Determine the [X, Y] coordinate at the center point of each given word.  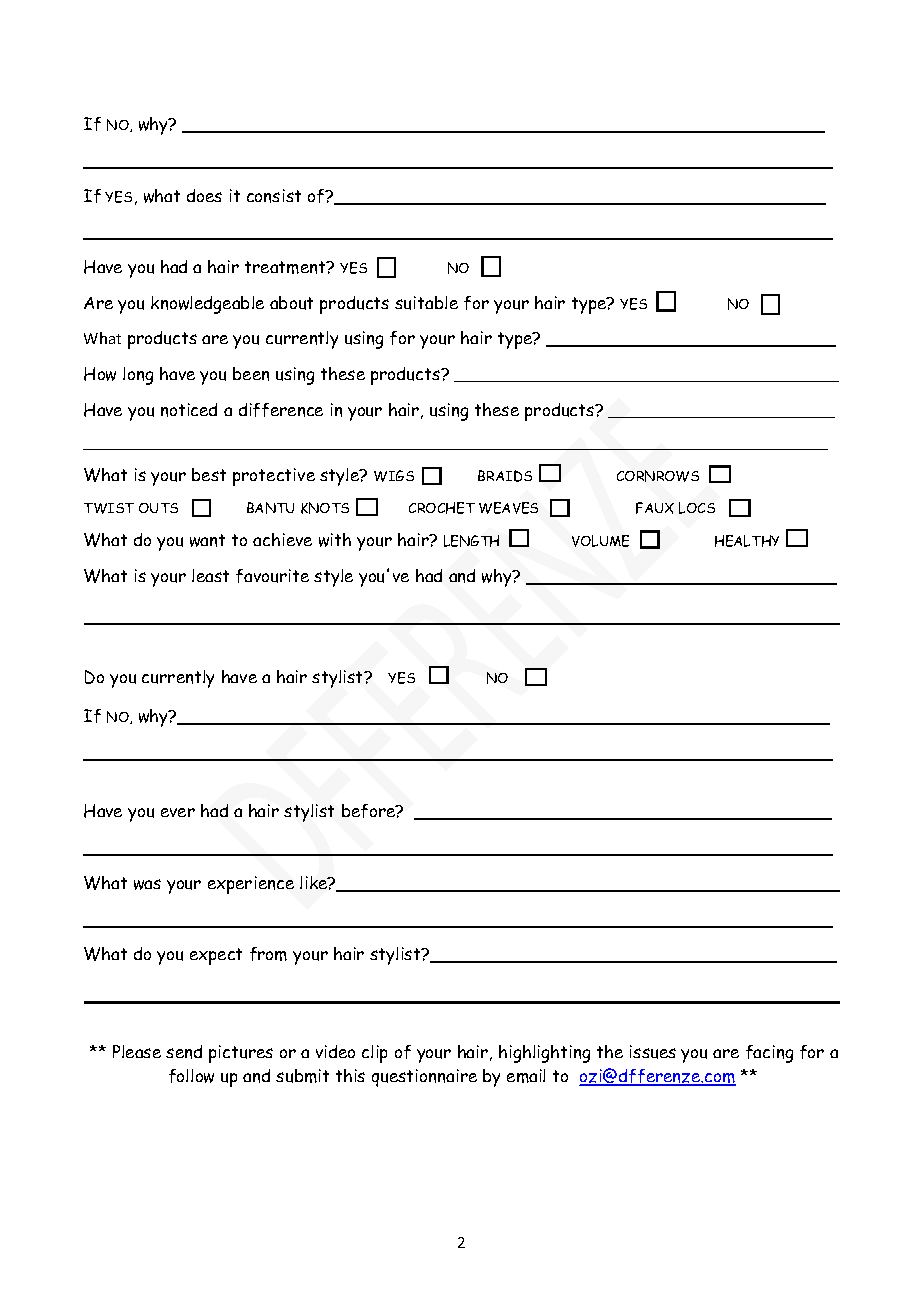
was [147, 884]
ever [178, 812]
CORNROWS [658, 476]
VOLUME [600, 541]
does [204, 195]
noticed [189, 410]
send [184, 1052]
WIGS [394, 476]
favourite [272, 576]
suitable [426, 303]
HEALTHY [747, 541]
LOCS [697, 508]
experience [251, 885]
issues [653, 1052]
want [207, 540]
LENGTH [471, 541]
